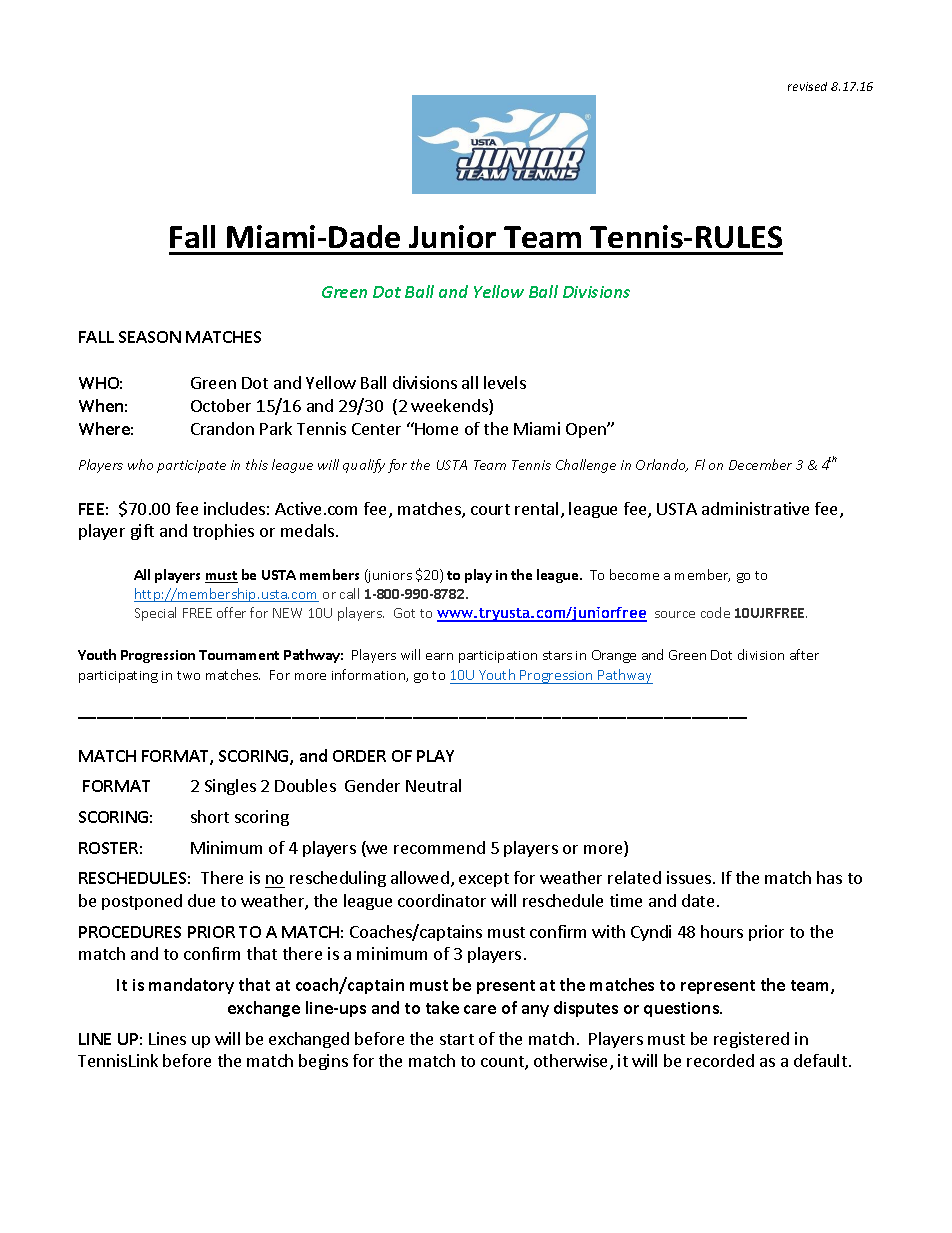  What do you see at coordinates (689, 877) in the screenshot?
I see `issues` at bounding box center [689, 877].
